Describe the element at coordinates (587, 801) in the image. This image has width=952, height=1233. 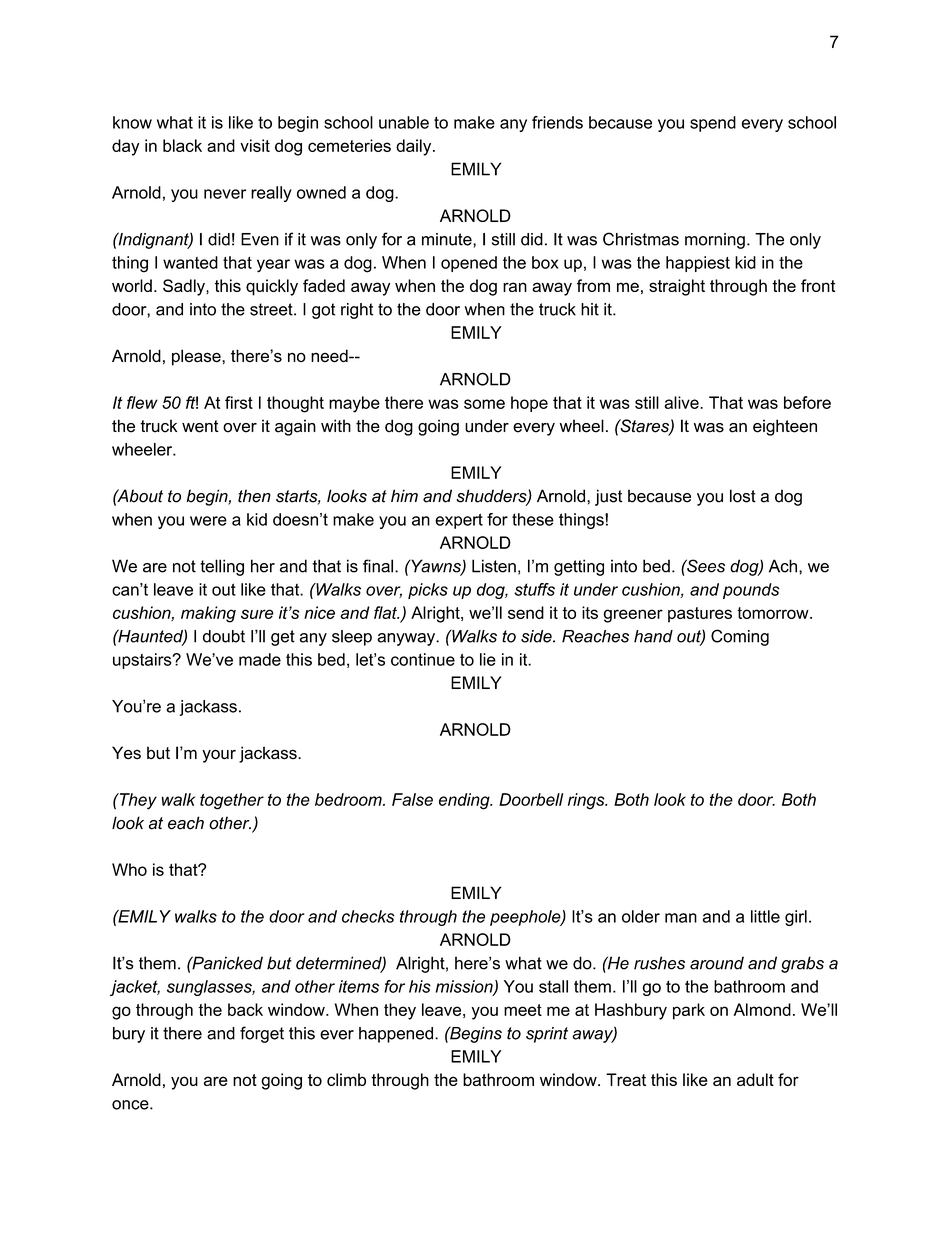
I see `rings` at that location.
